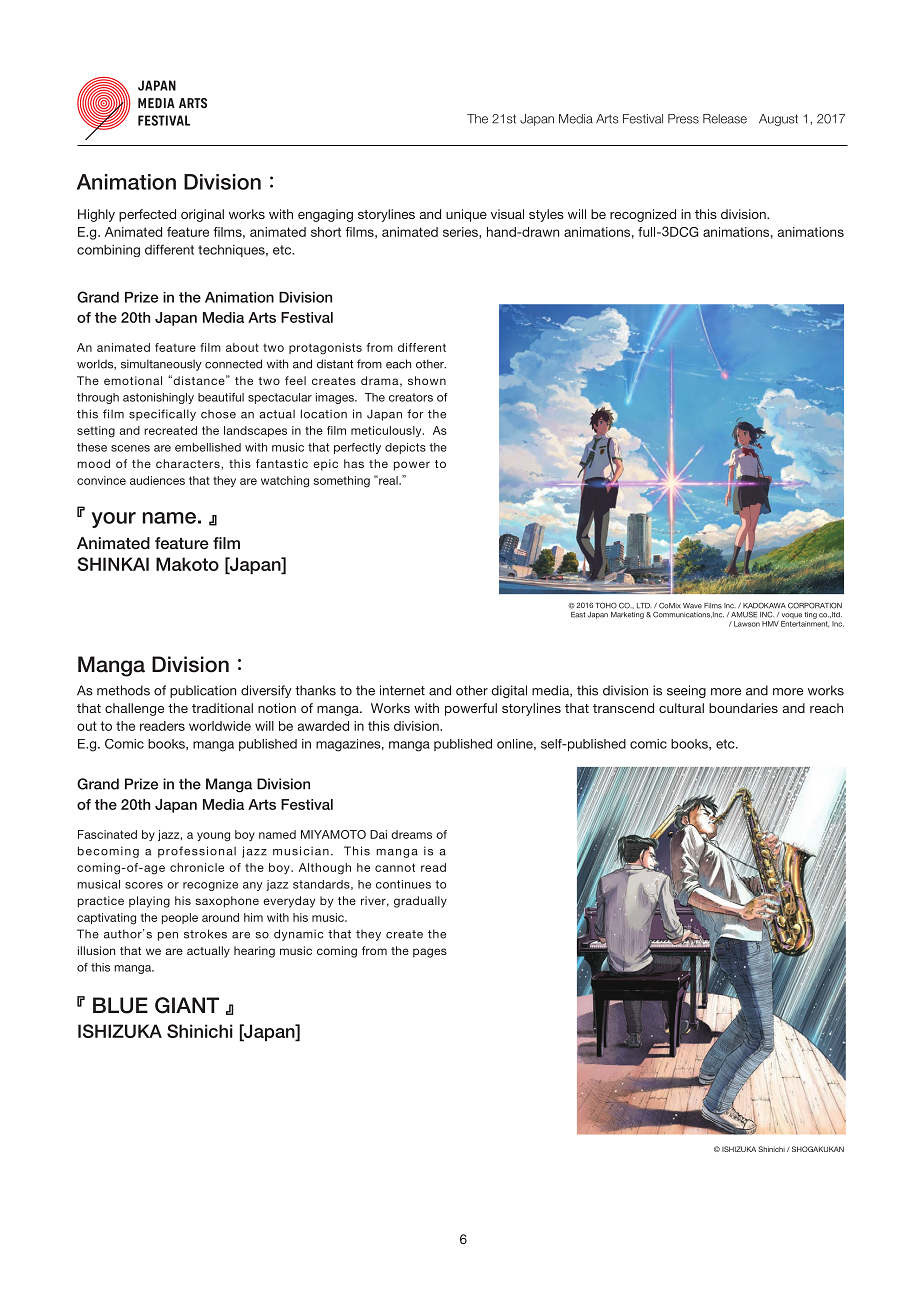  What do you see at coordinates (692, 606) in the screenshot?
I see `Wave` at bounding box center [692, 606].
